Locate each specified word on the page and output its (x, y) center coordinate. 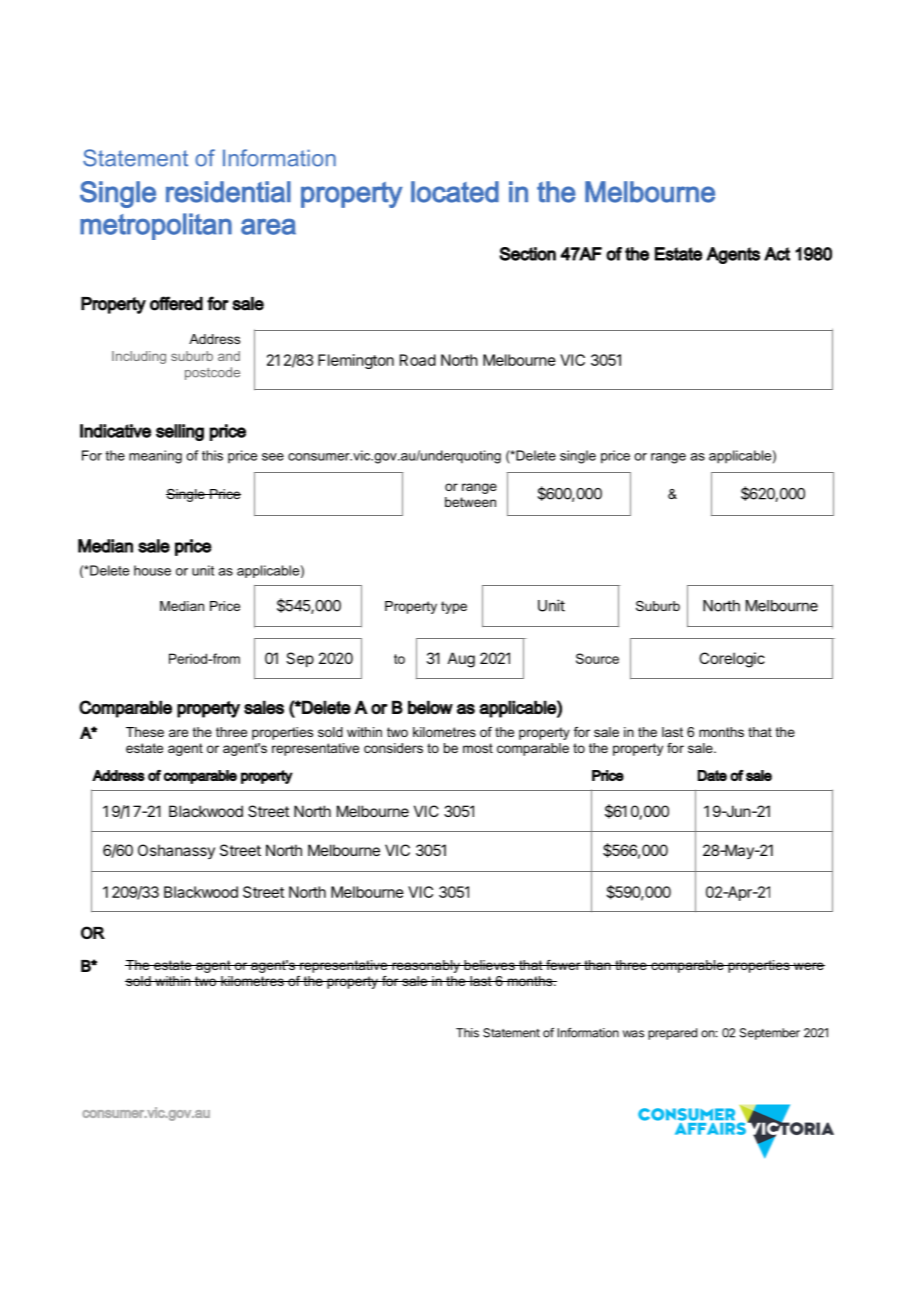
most (478, 748)
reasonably (426, 966)
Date (712, 775)
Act (777, 254)
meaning (155, 457)
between (470, 502)
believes (489, 965)
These (145, 732)
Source (597, 658)
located (455, 192)
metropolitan (156, 226)
